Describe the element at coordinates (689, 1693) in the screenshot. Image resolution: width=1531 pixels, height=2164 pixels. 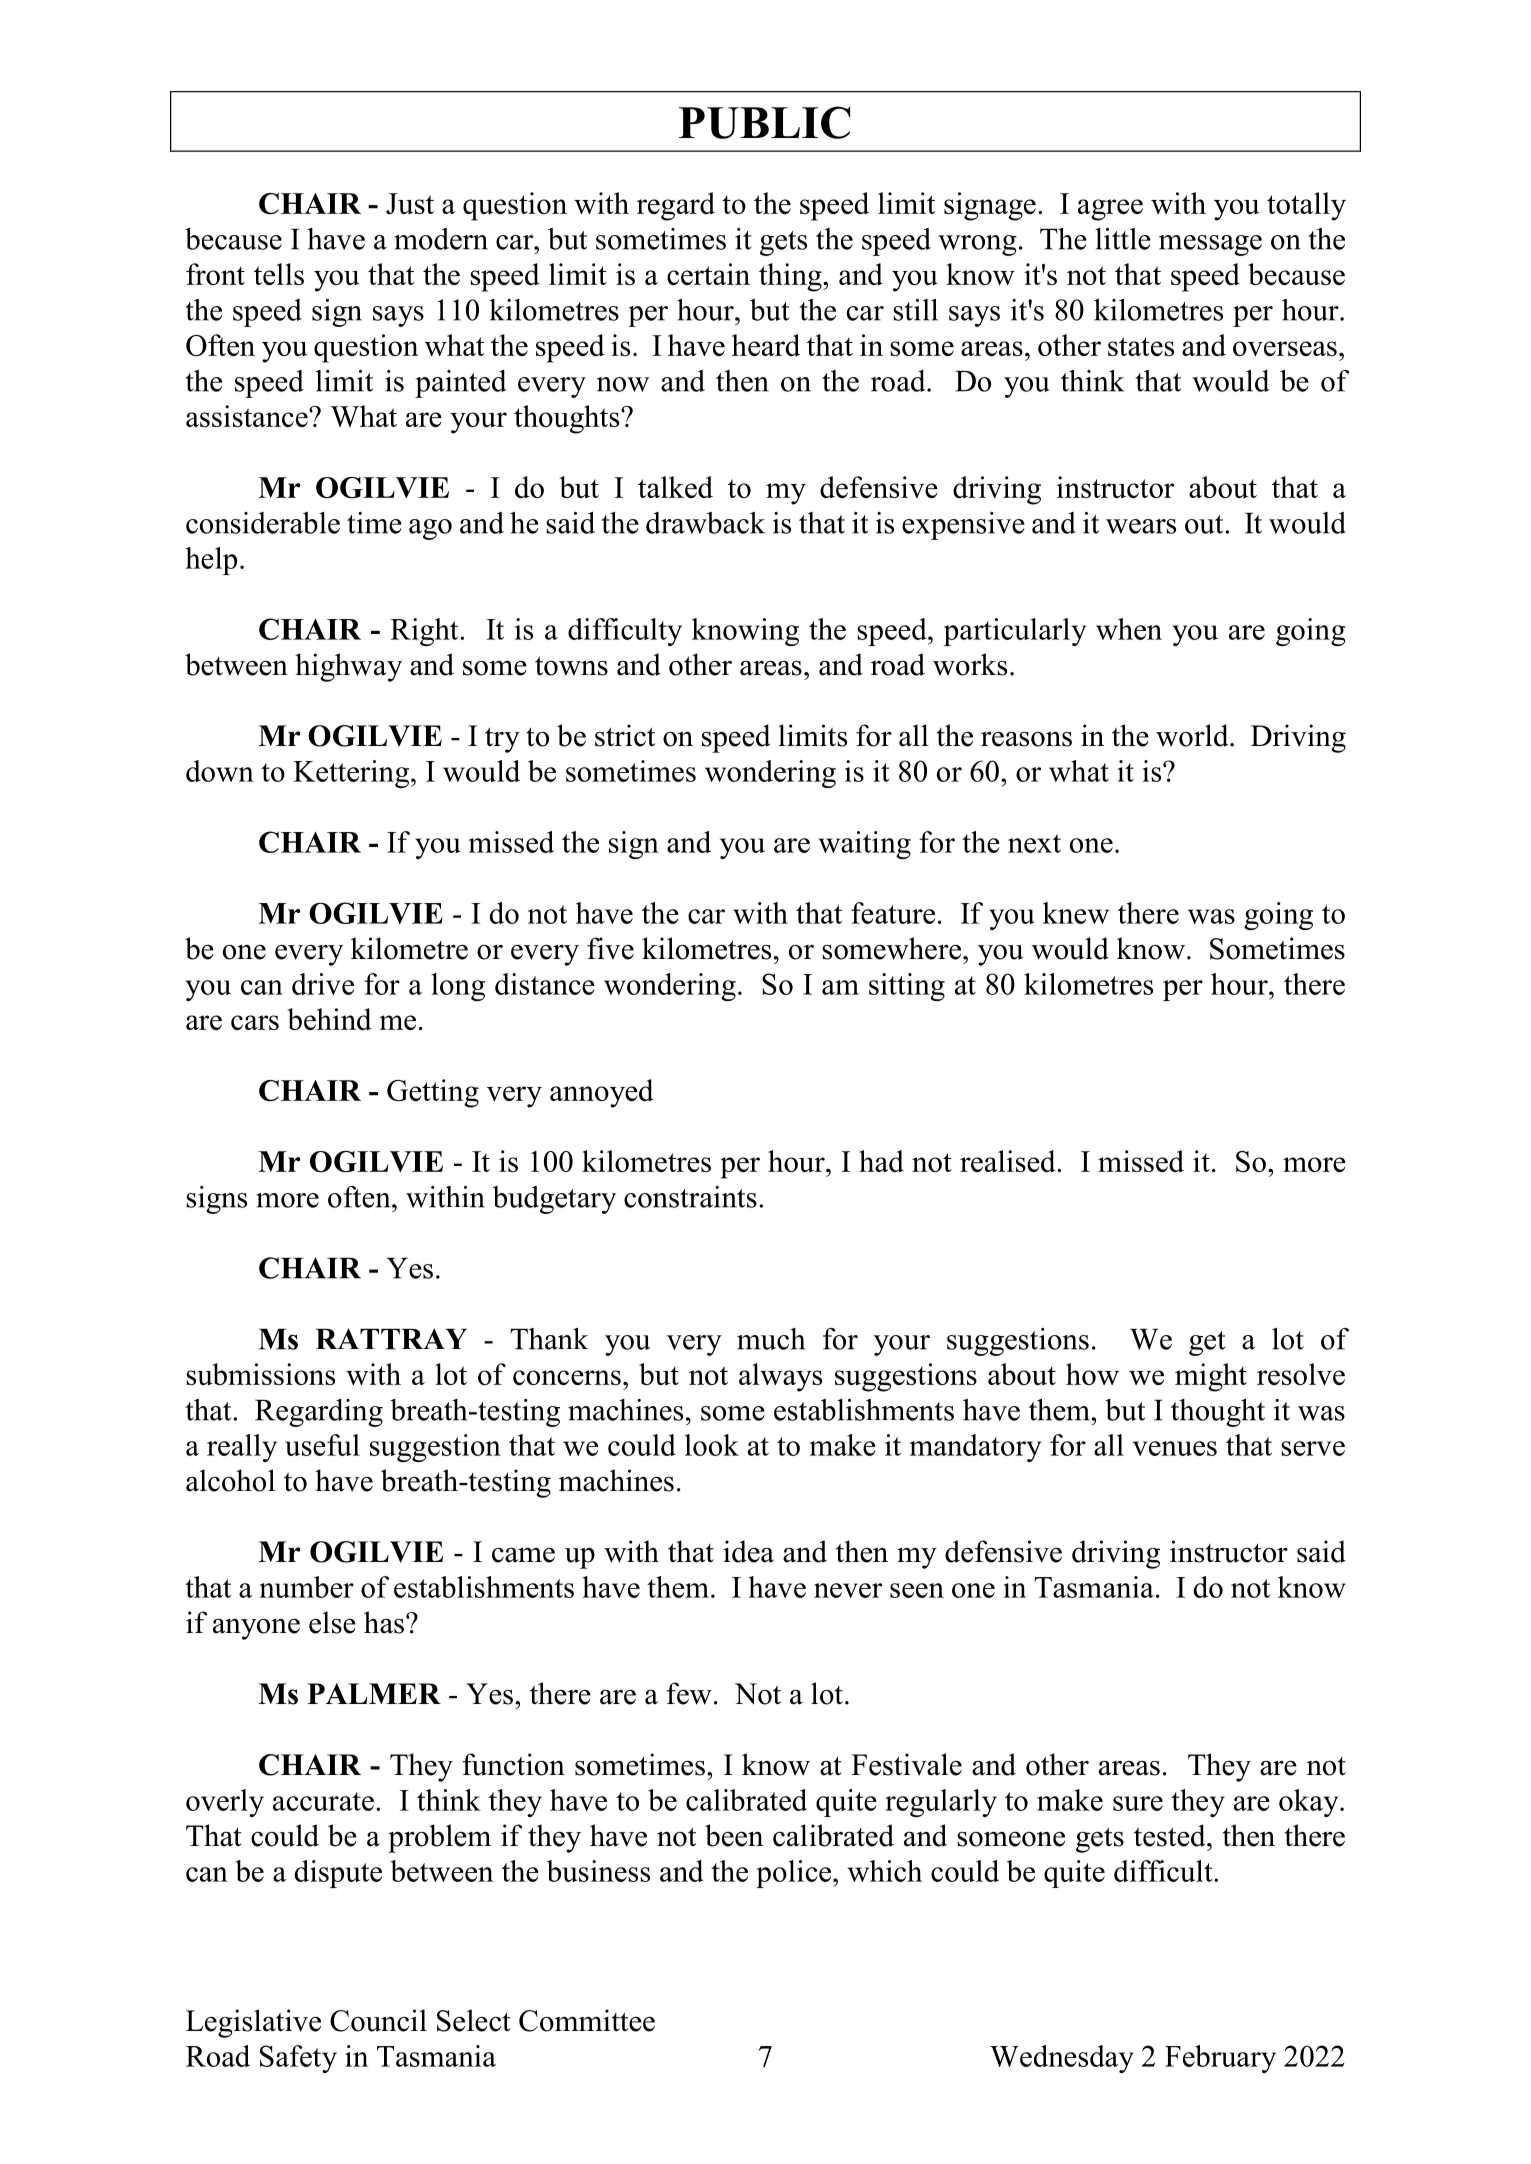
I see `few` at that location.
